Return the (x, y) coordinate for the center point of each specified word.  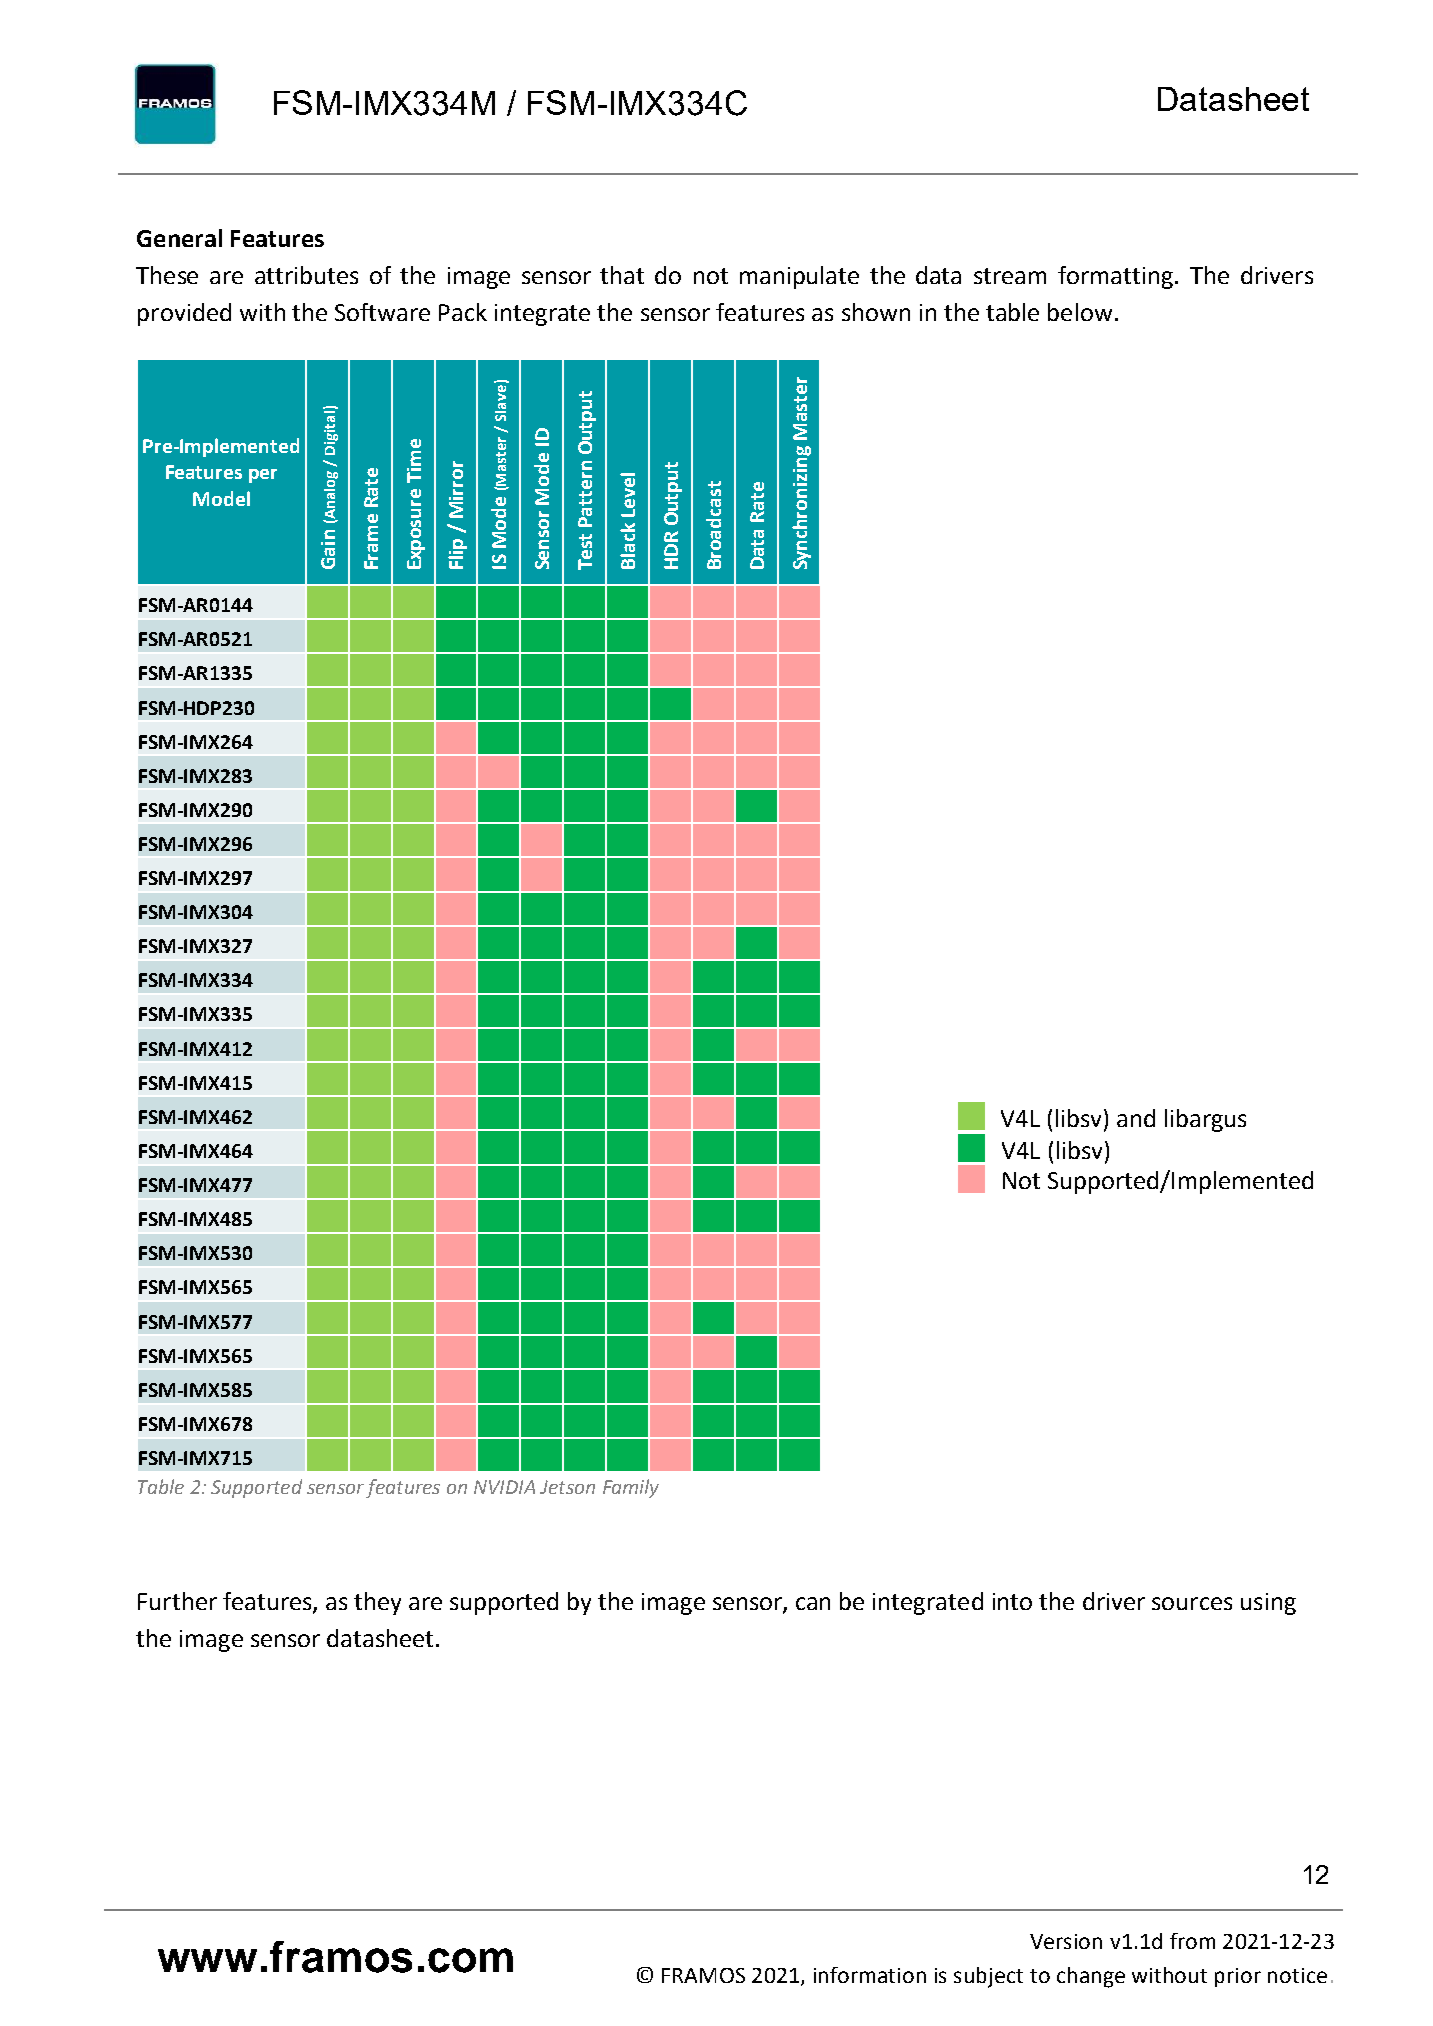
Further (177, 1601)
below (1080, 312)
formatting (1117, 277)
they (377, 1603)
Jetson (567, 1487)
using (1268, 1604)
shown (876, 312)
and (1136, 1118)
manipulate (799, 277)
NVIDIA (504, 1487)
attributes (306, 275)
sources (1192, 1603)
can (813, 1603)
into (1012, 1601)
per (263, 476)
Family (631, 1488)
